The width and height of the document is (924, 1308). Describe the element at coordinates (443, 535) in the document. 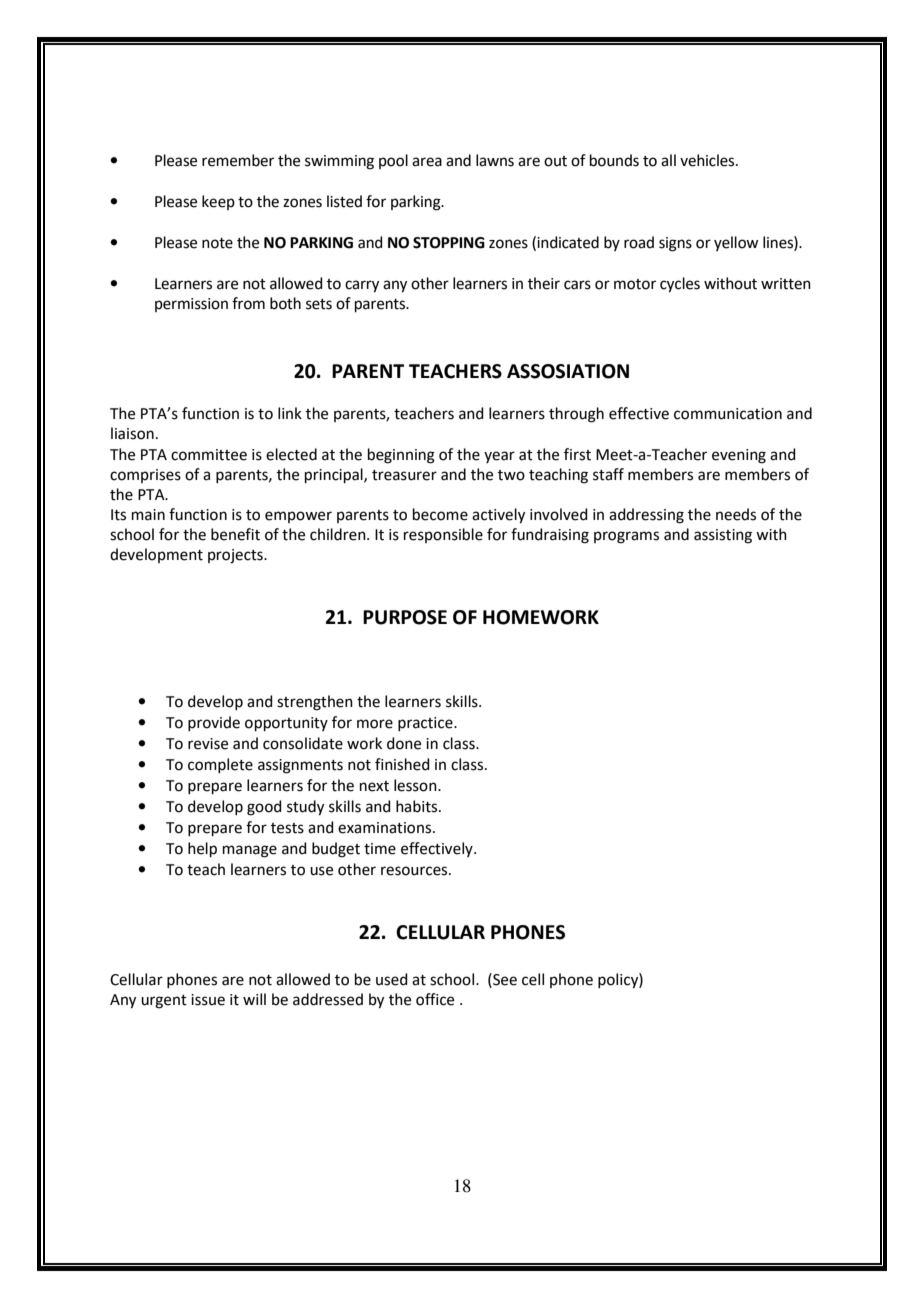

I see `responsible` at that location.
